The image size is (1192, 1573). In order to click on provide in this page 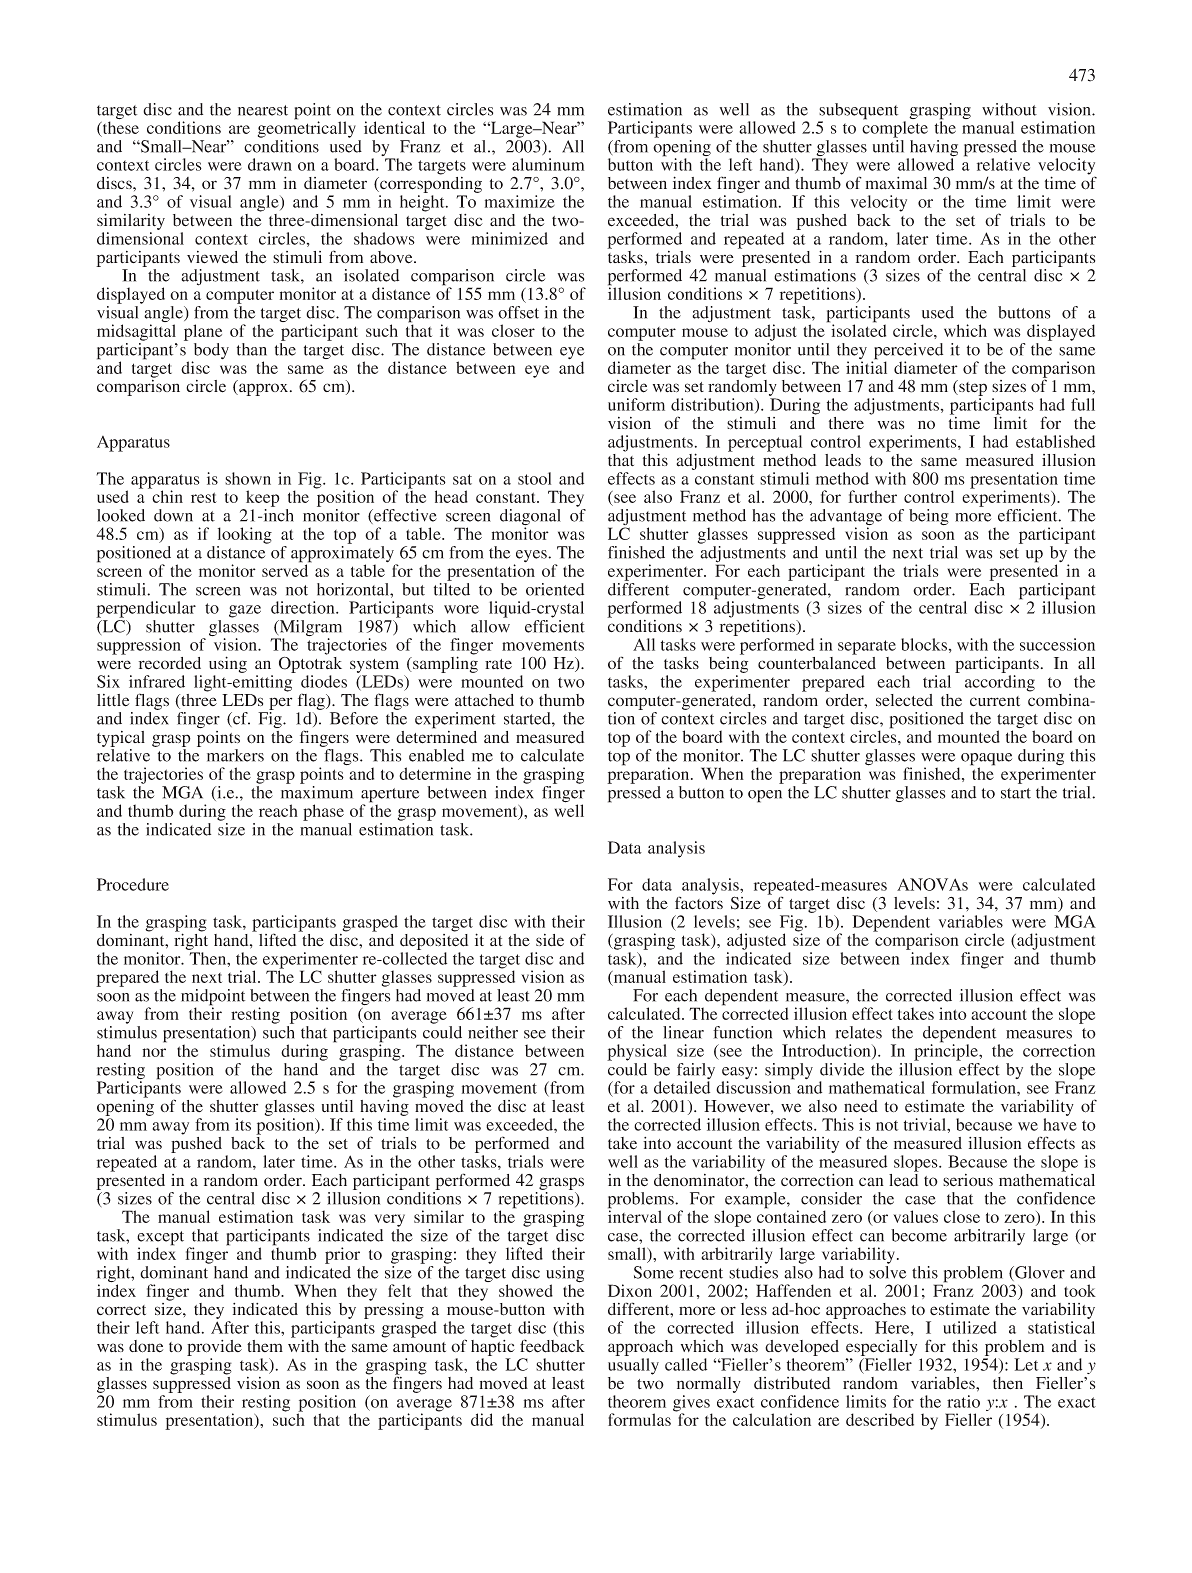, I will do `click(214, 1348)`.
